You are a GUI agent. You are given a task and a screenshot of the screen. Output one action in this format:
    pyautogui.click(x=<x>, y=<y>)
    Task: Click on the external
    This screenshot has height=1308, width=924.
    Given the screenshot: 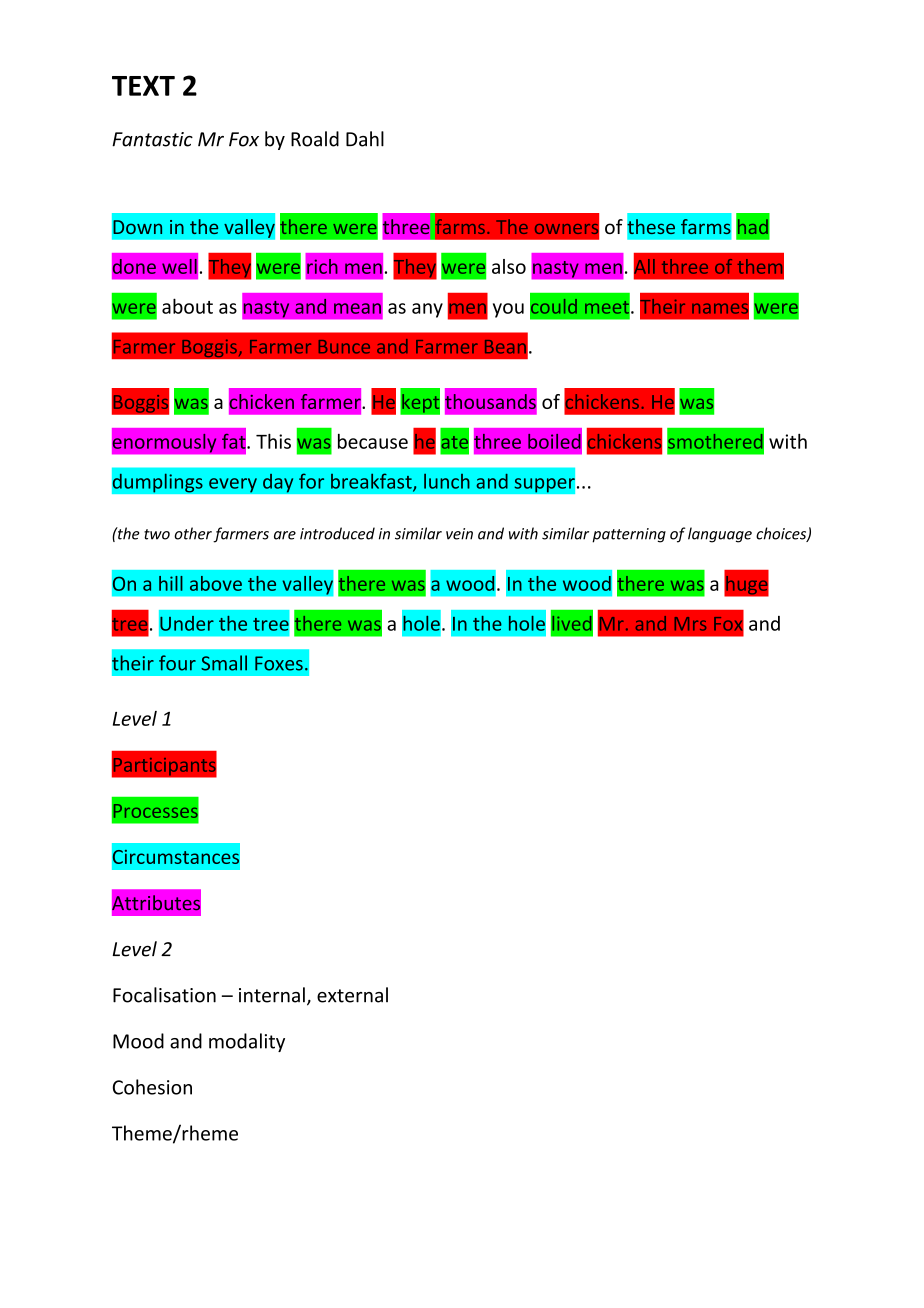 What is the action you would take?
    pyautogui.click(x=352, y=995)
